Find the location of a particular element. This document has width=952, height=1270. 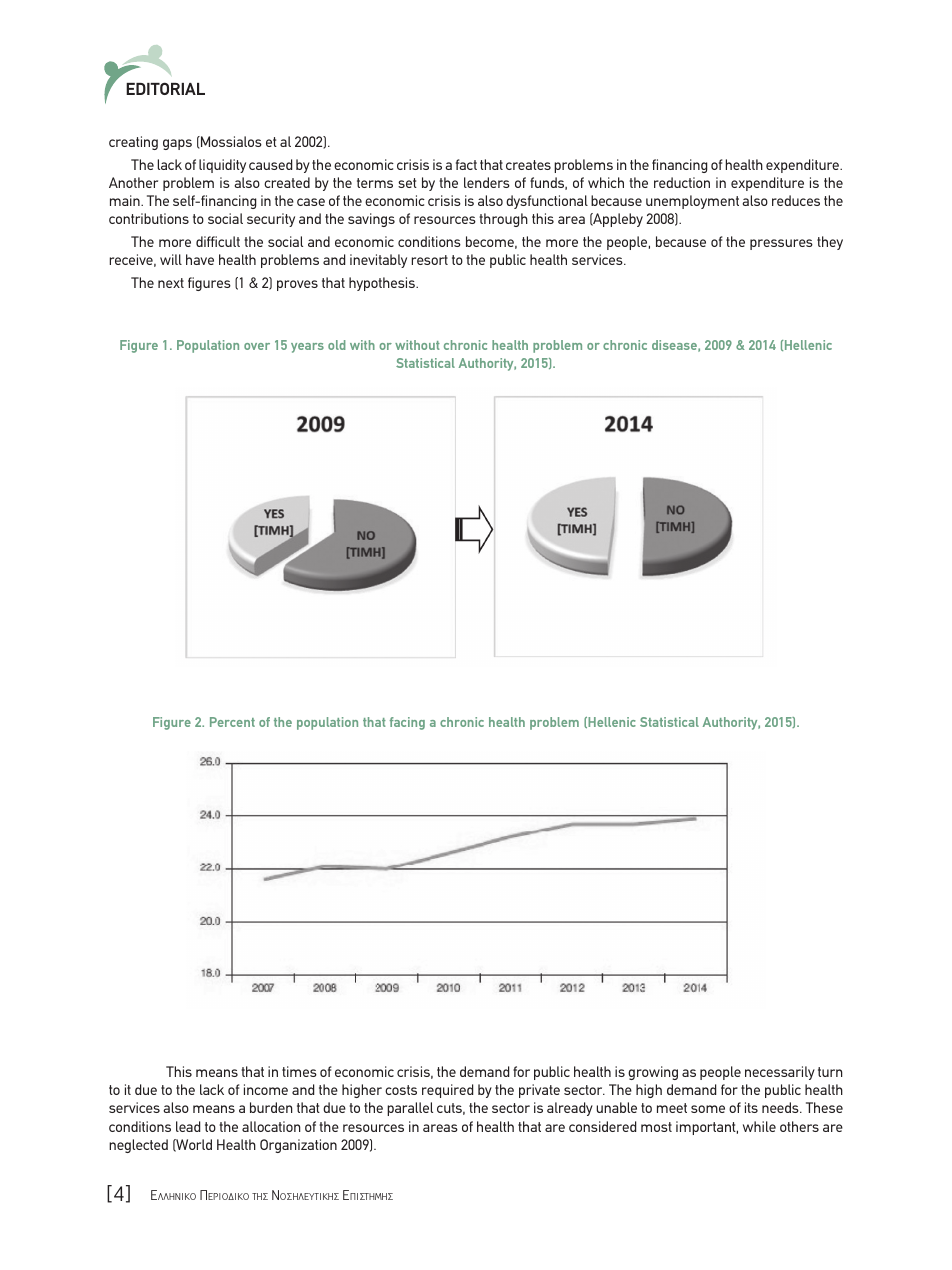

lead is located at coordinates (188, 1126).
